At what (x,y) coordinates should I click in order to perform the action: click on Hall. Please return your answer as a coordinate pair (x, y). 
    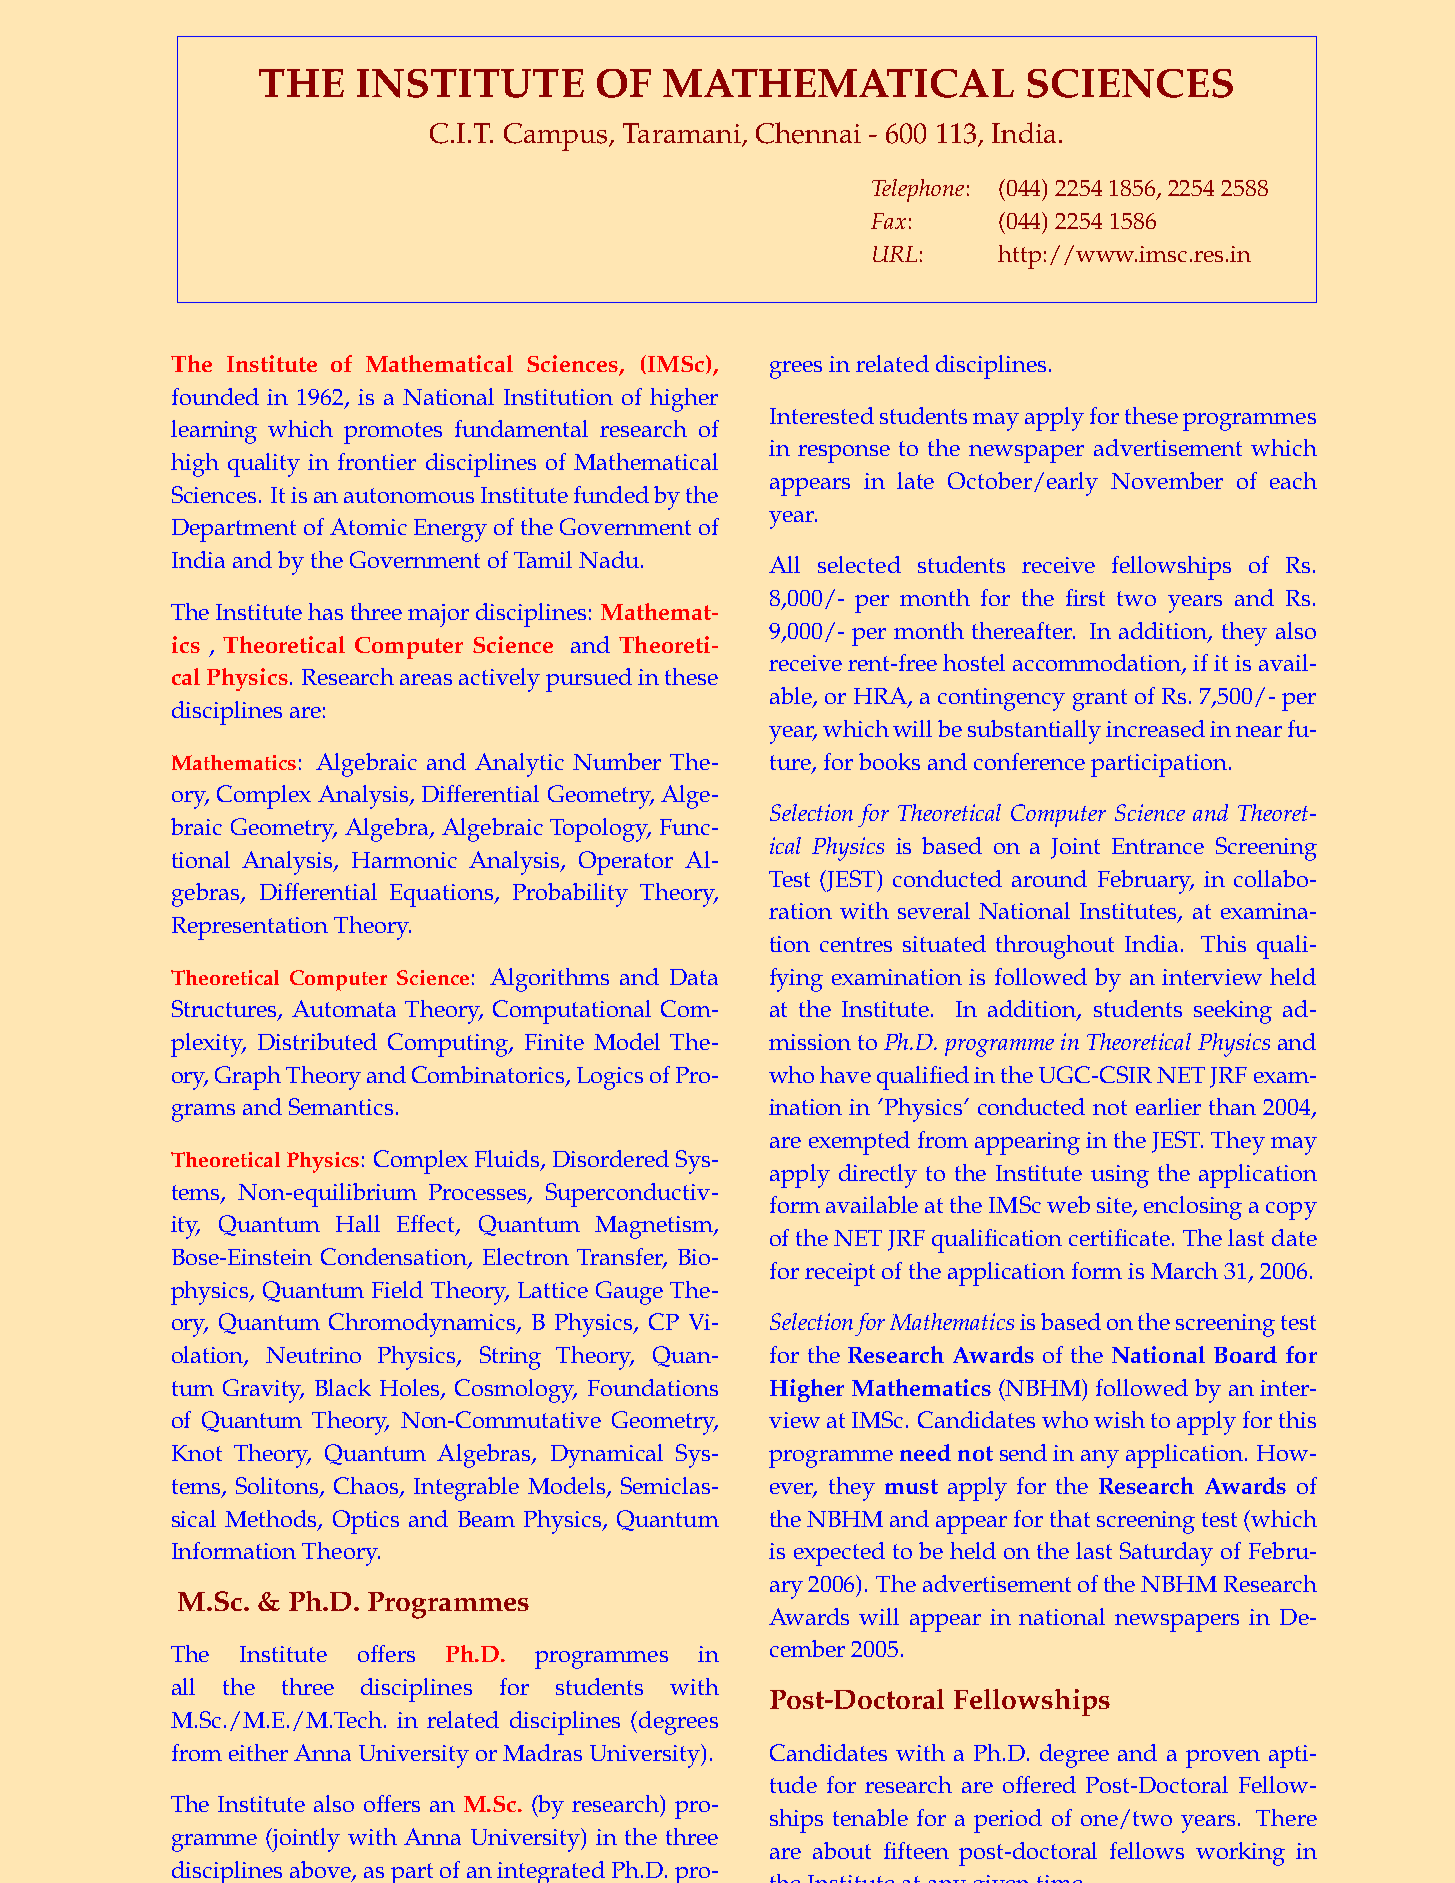
    Looking at the image, I should click on (358, 1223).
